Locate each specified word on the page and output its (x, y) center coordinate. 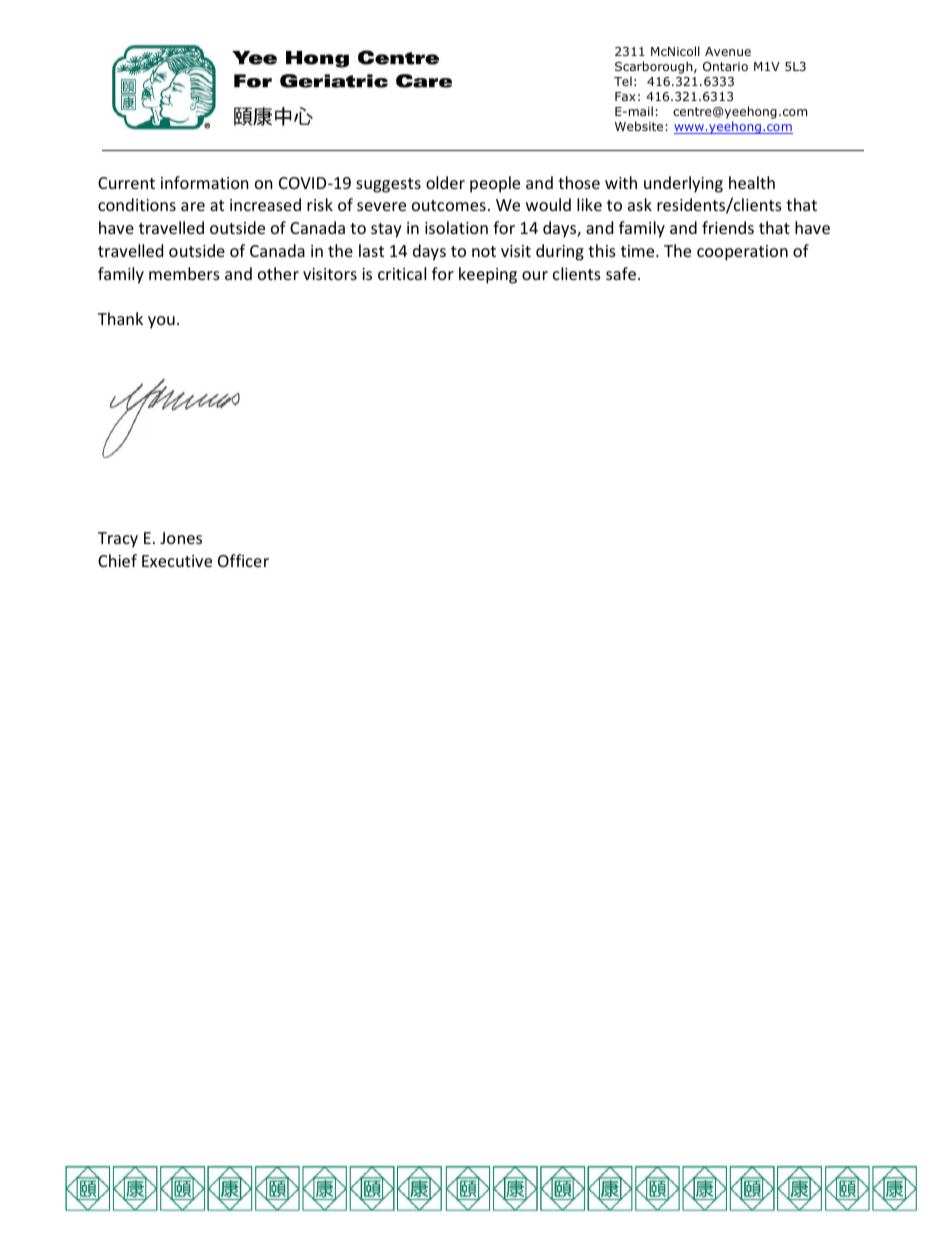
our (535, 275)
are (193, 206)
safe (621, 273)
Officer (243, 560)
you (161, 322)
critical (402, 273)
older (445, 182)
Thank (120, 318)
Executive (177, 561)
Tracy (118, 540)
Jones (181, 538)
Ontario (725, 66)
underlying (683, 184)
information (205, 182)
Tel (623, 81)
